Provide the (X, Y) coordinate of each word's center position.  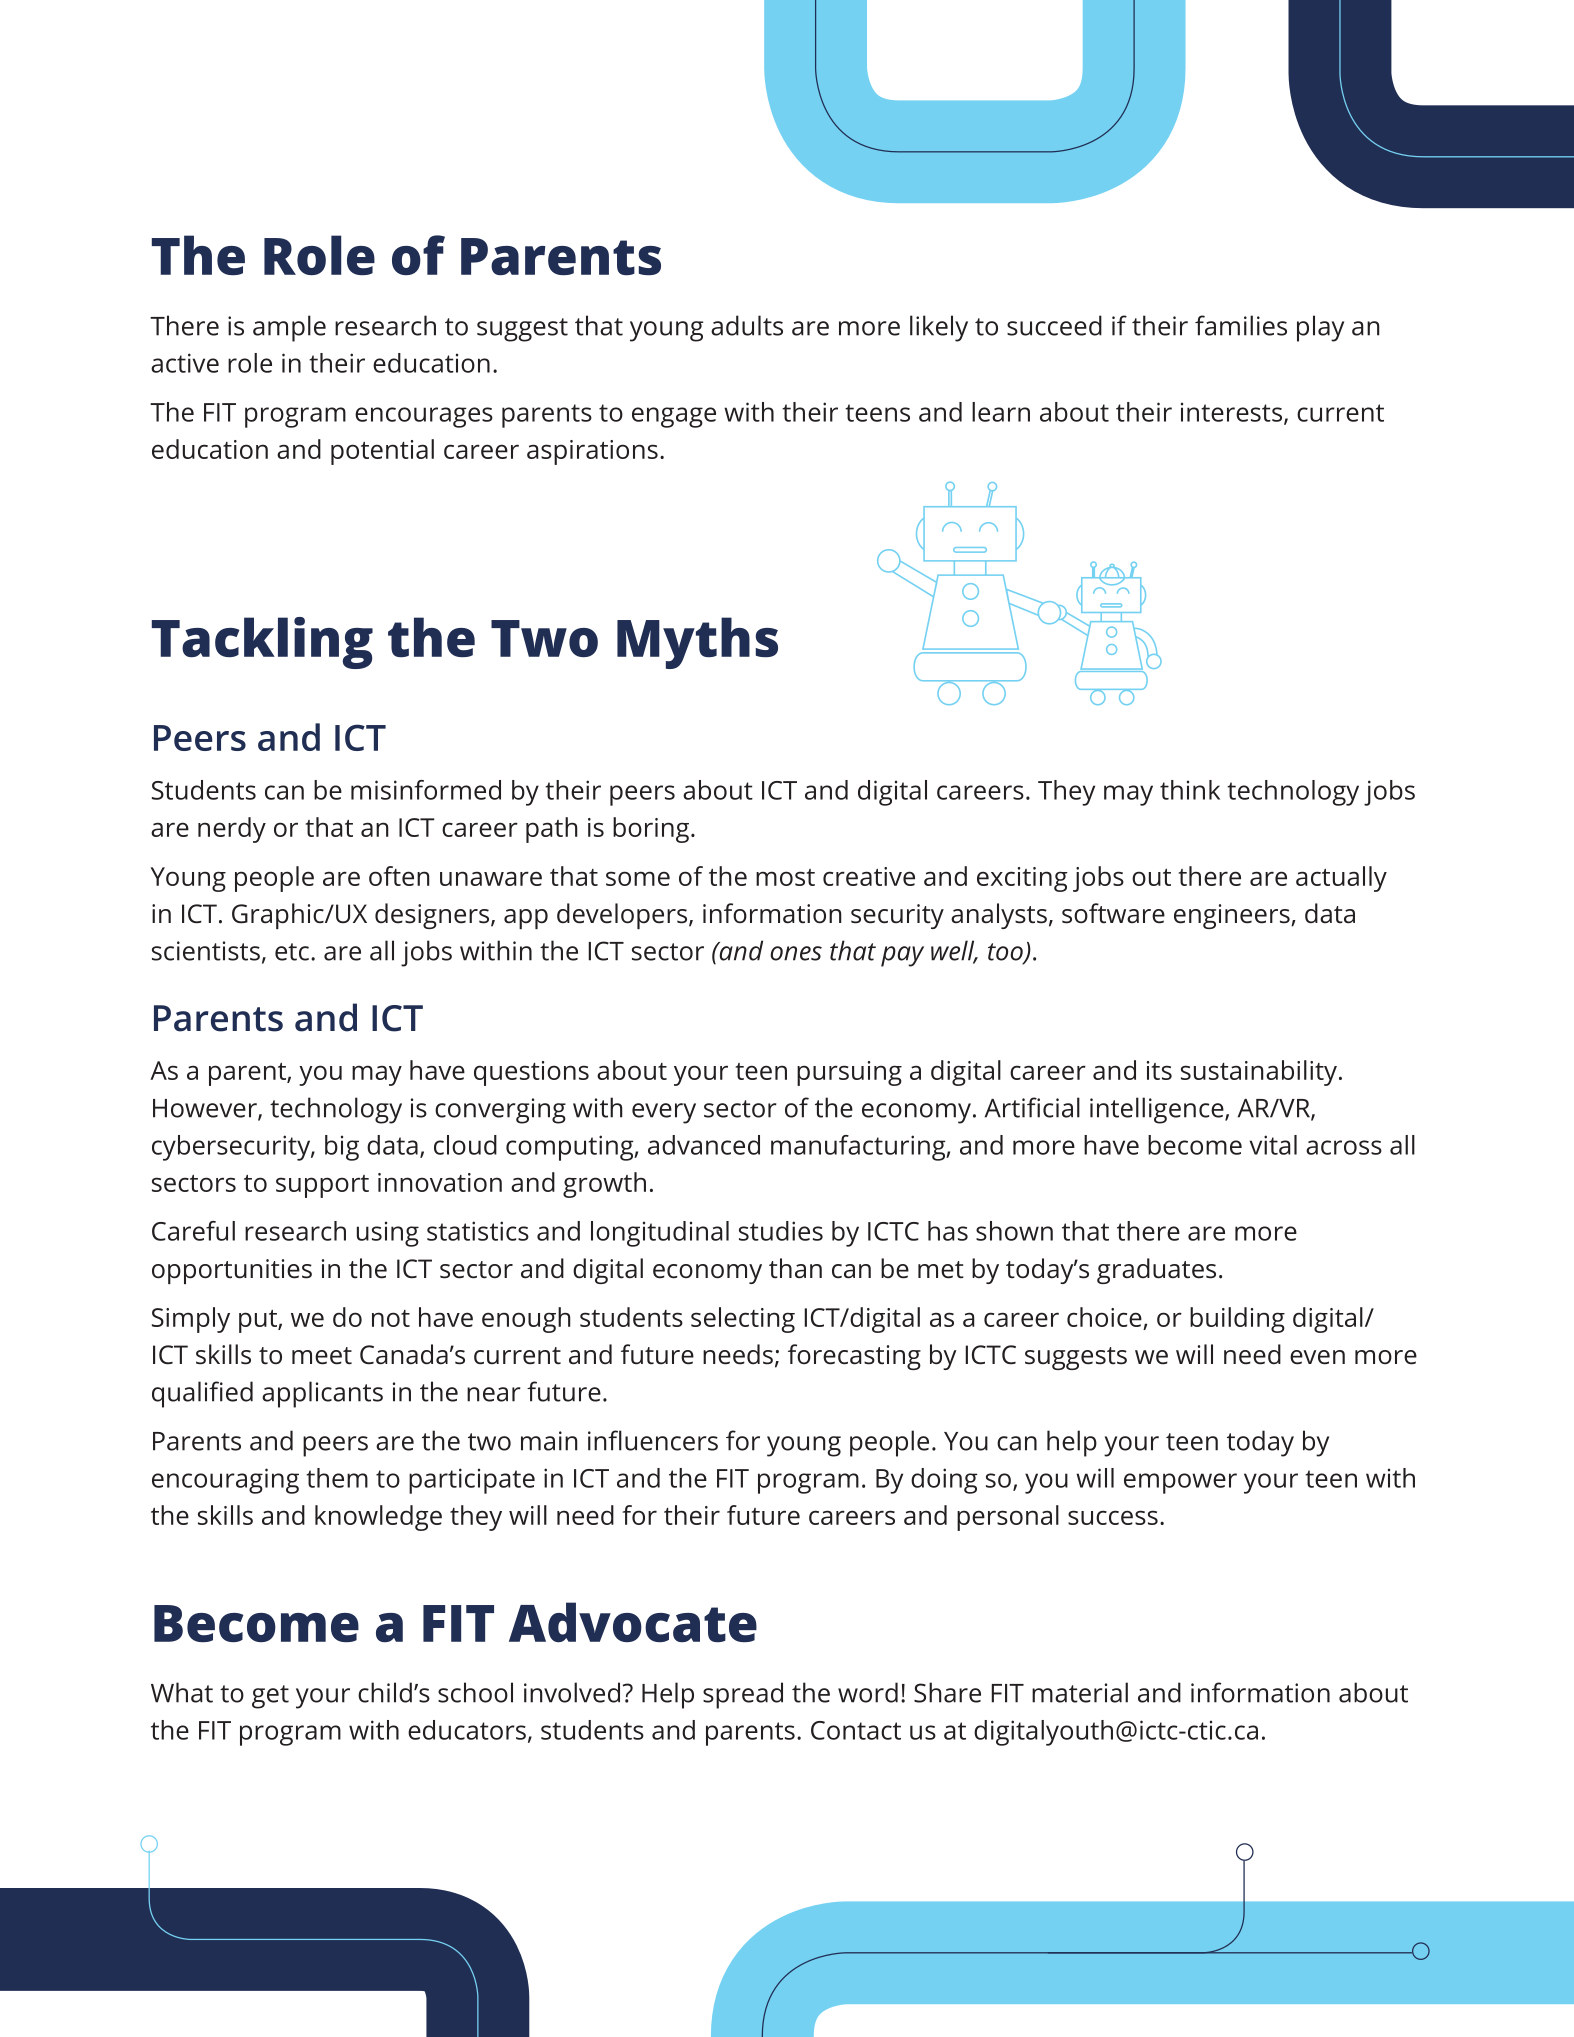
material (1080, 1692)
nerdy (232, 830)
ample (289, 328)
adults (747, 325)
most (785, 877)
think (1190, 790)
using (388, 1234)
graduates (1156, 1271)
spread (743, 1695)
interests (1231, 412)
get (270, 1697)
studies (781, 1231)
